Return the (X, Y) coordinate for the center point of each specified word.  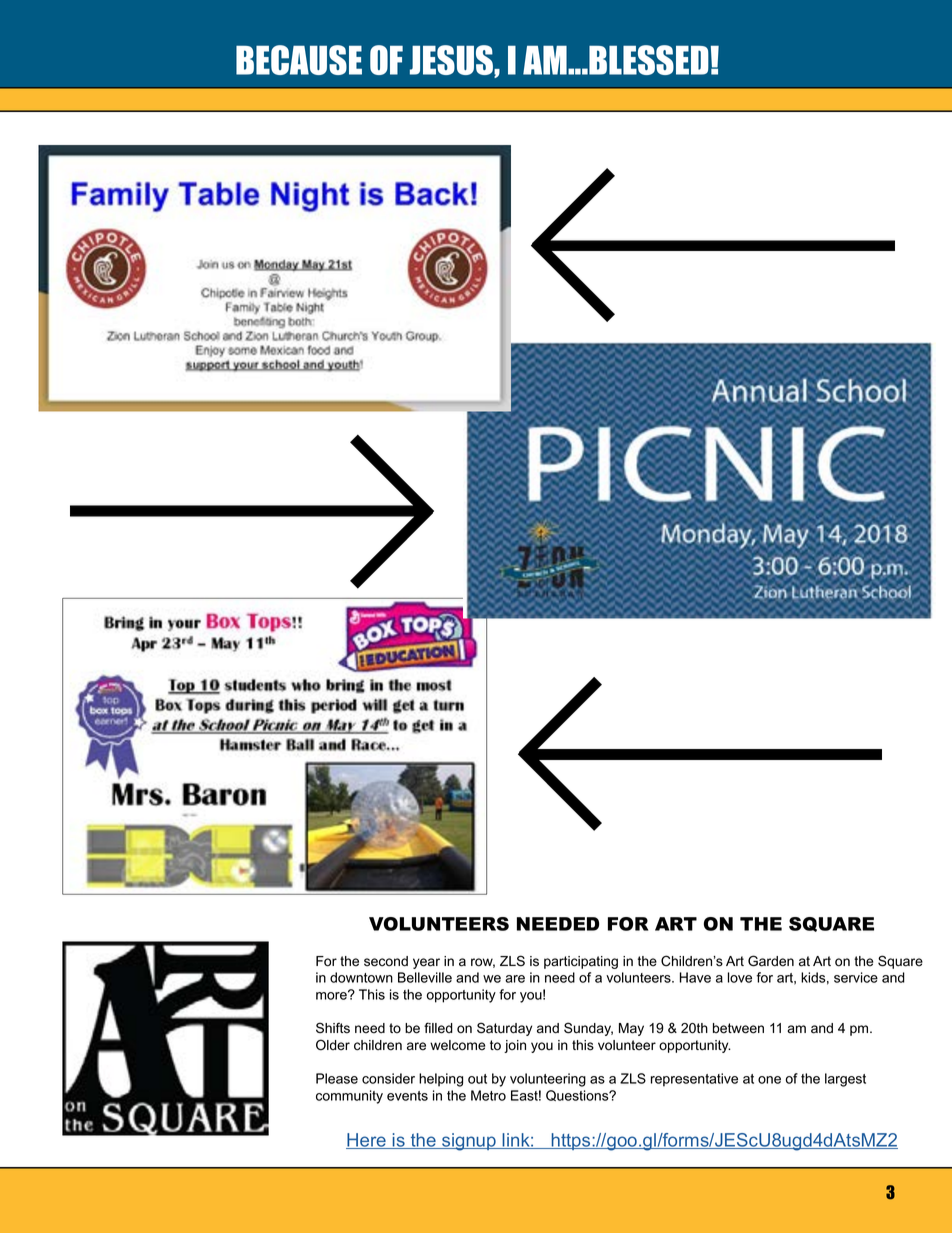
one (769, 1080)
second (386, 961)
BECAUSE (299, 60)
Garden (771, 961)
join (515, 1046)
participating (581, 962)
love (740, 977)
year (426, 963)
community (349, 1097)
